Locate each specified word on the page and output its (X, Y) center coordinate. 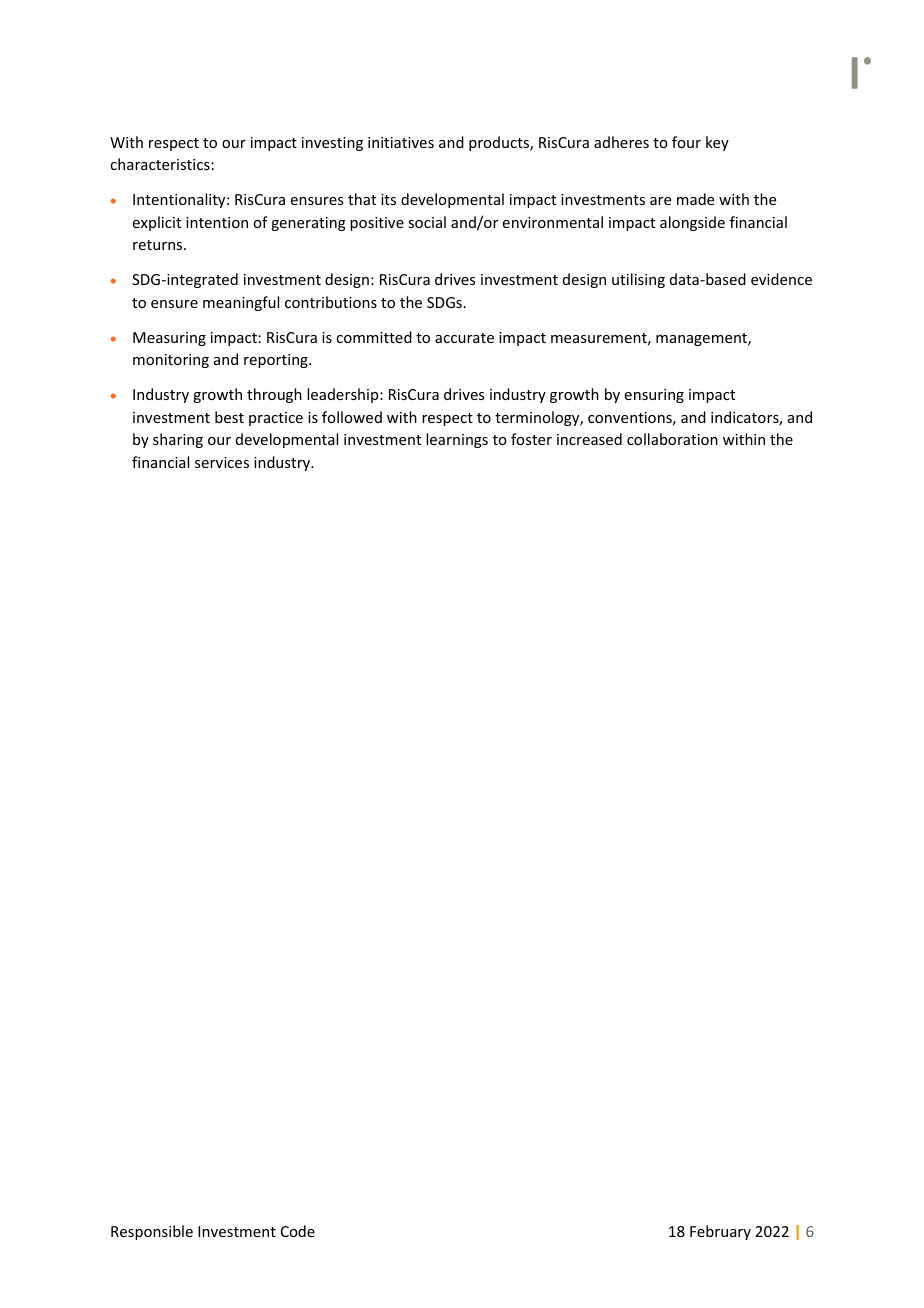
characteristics (160, 164)
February (720, 1232)
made (695, 199)
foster (531, 439)
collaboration (672, 439)
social (427, 222)
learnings (457, 440)
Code (298, 1231)
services (222, 462)
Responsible (152, 1232)
